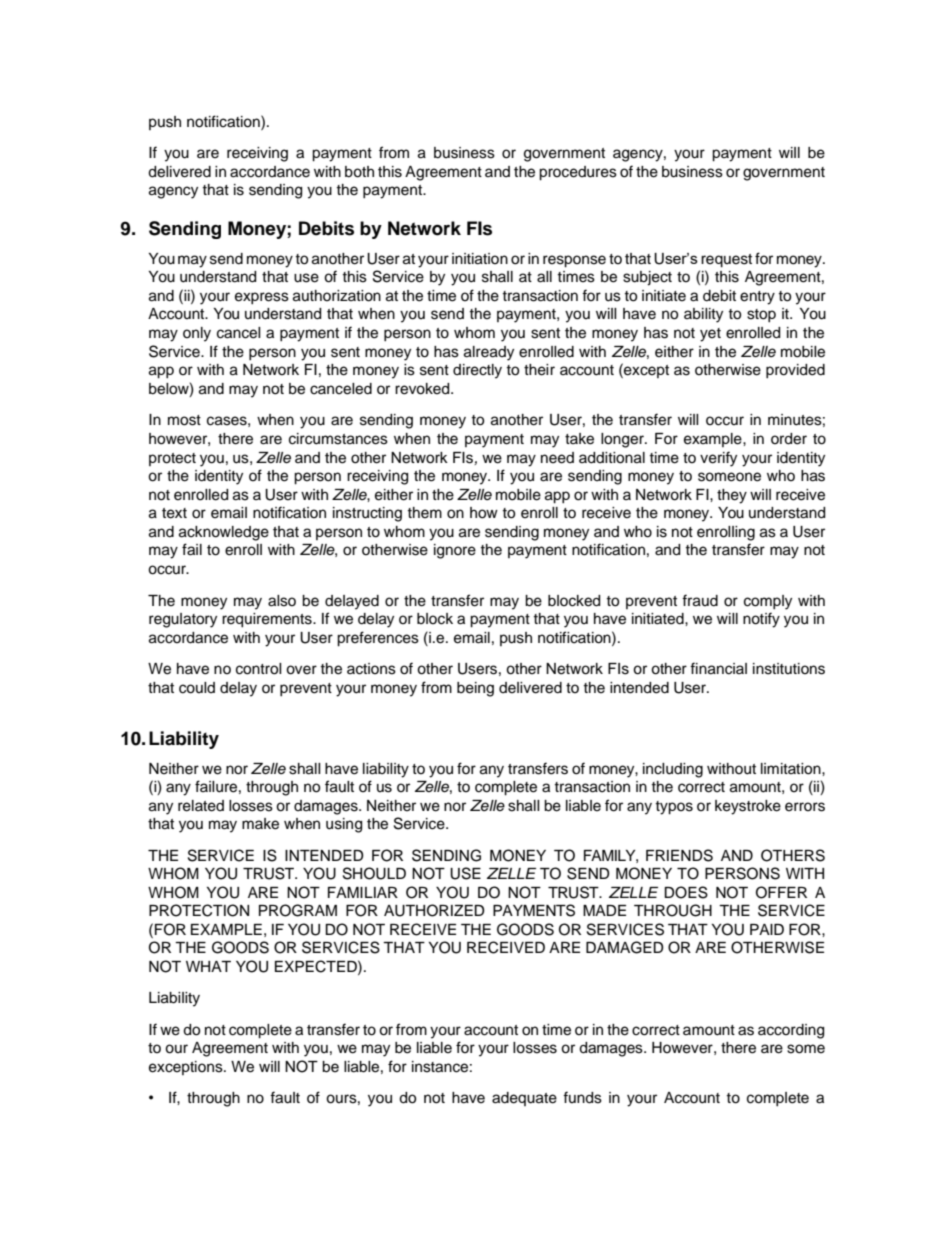 The image size is (952, 1233). What do you see at coordinates (679, 855) in the page?
I see `FRIENDS` at bounding box center [679, 855].
